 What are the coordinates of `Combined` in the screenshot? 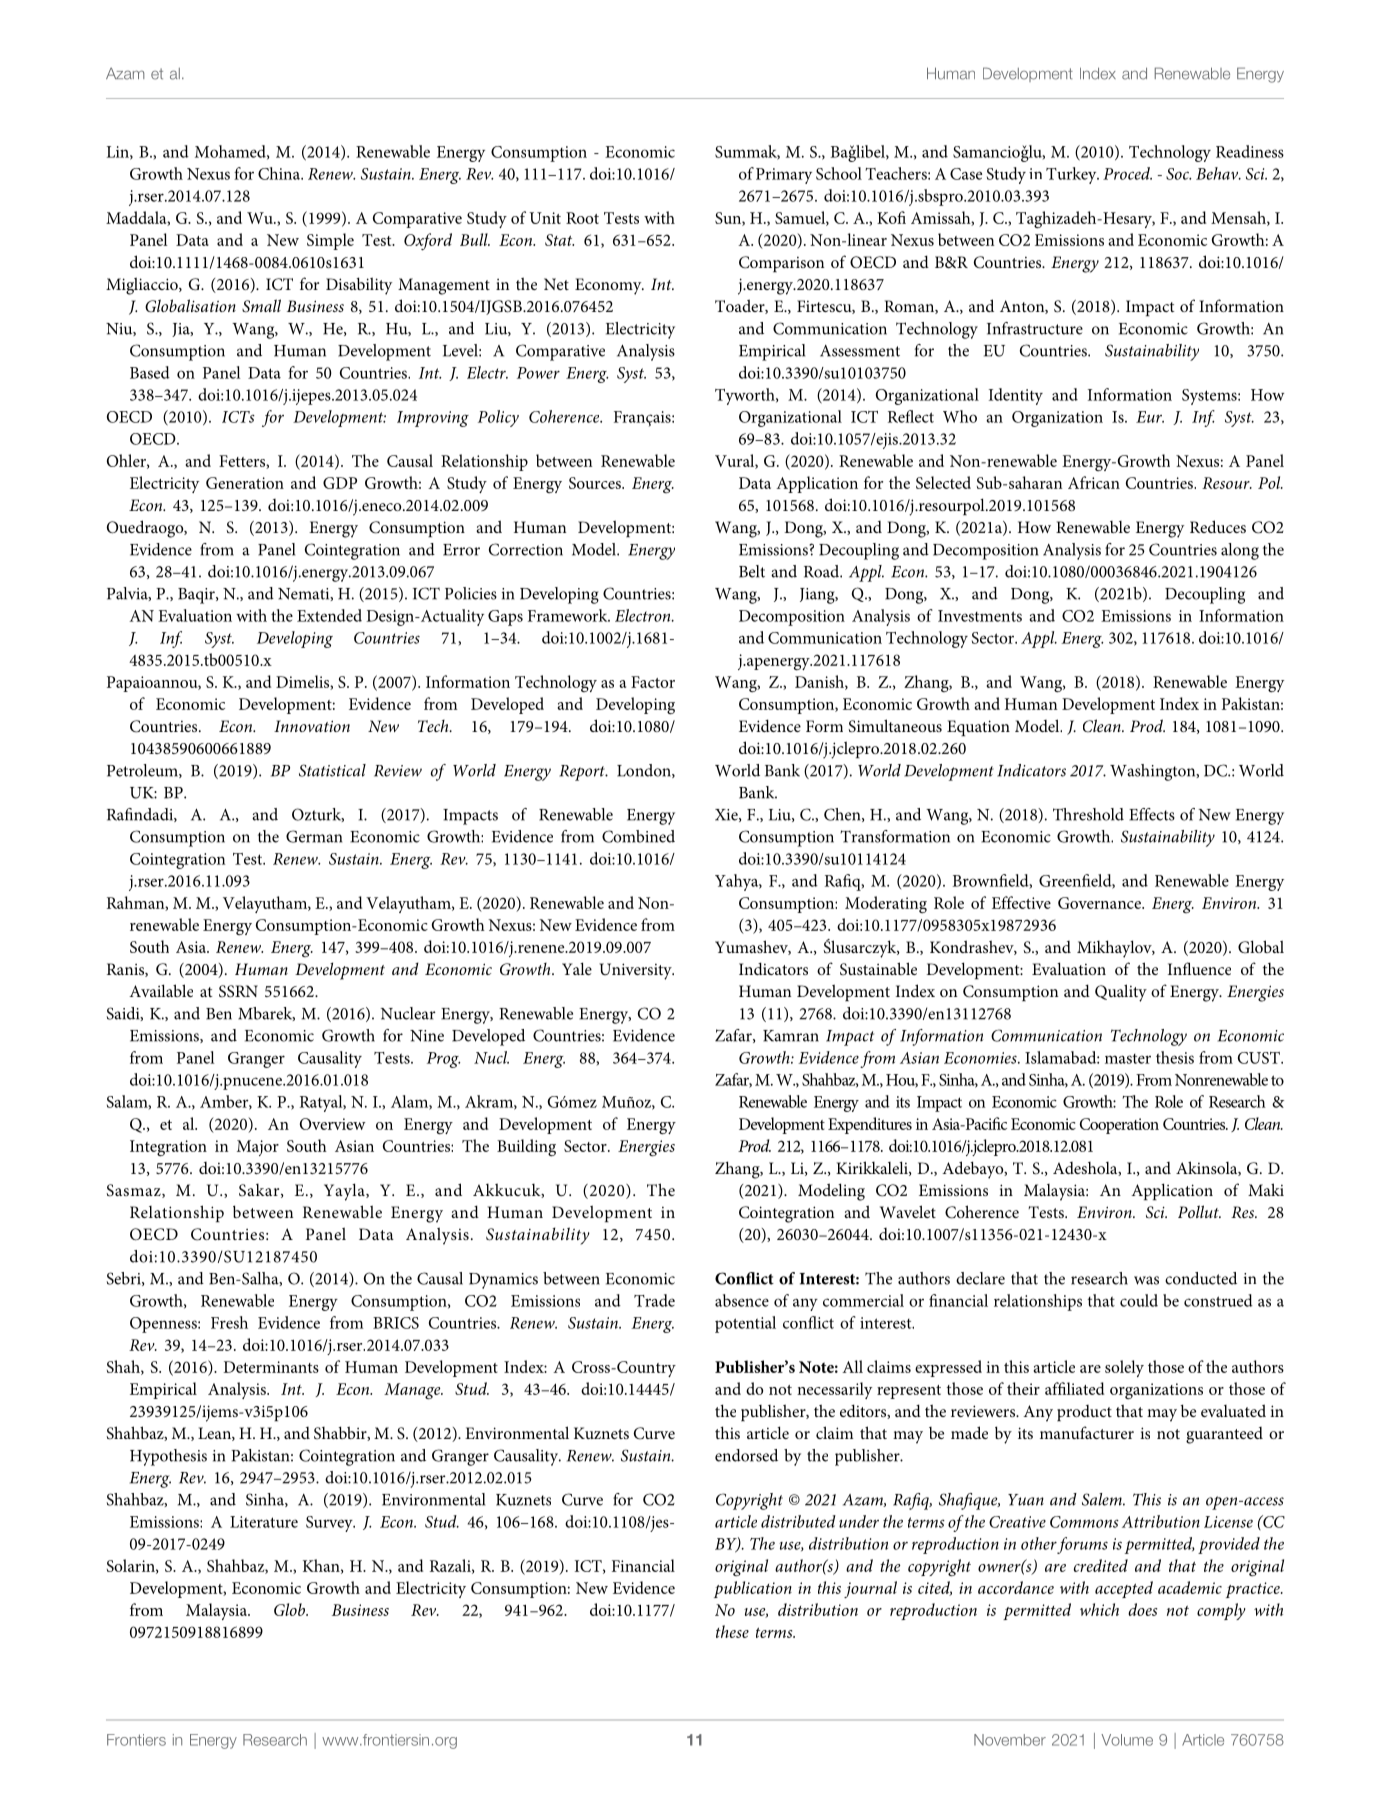 It's located at (638, 836).
